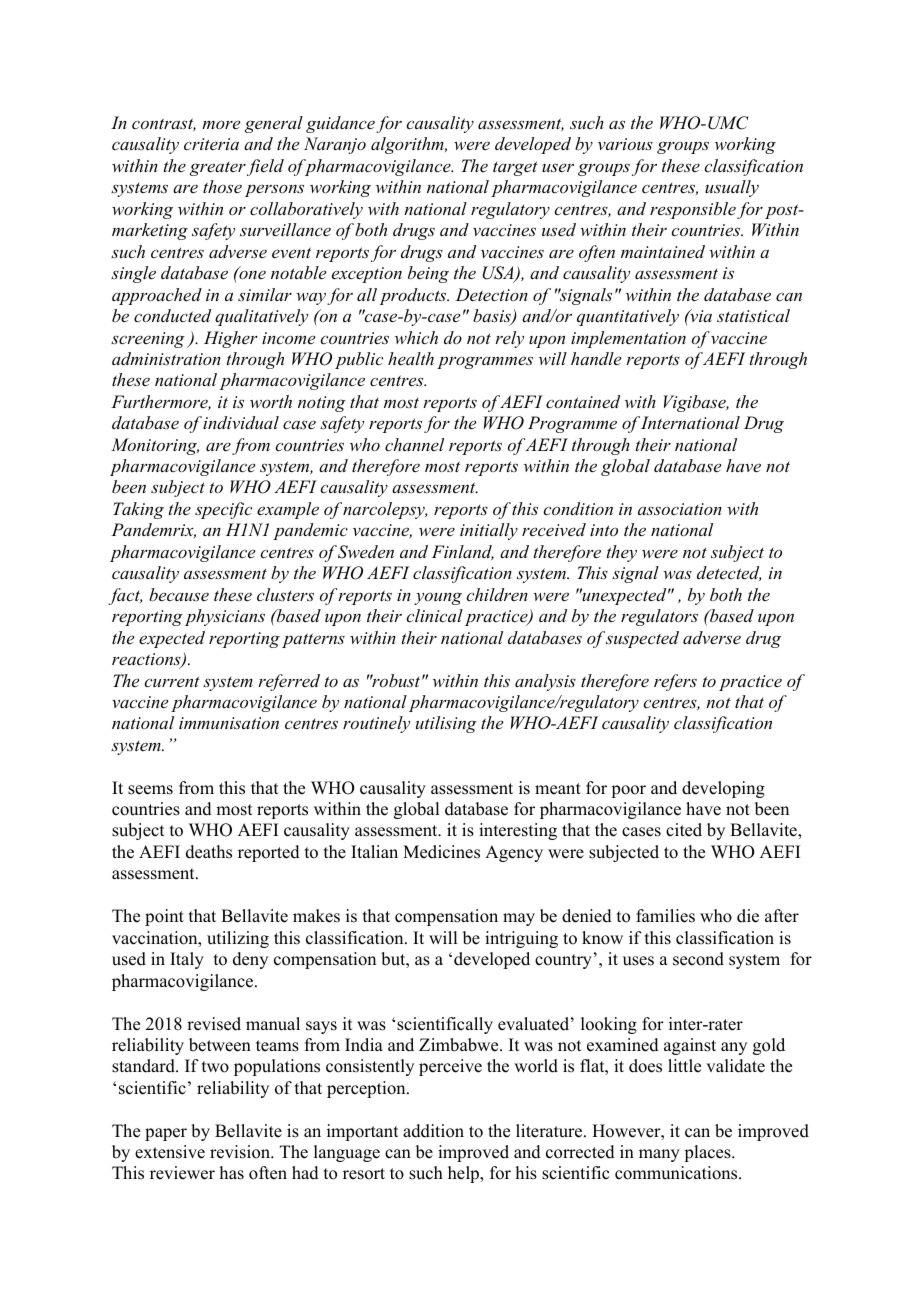  I want to click on extensive, so click(170, 1152).
